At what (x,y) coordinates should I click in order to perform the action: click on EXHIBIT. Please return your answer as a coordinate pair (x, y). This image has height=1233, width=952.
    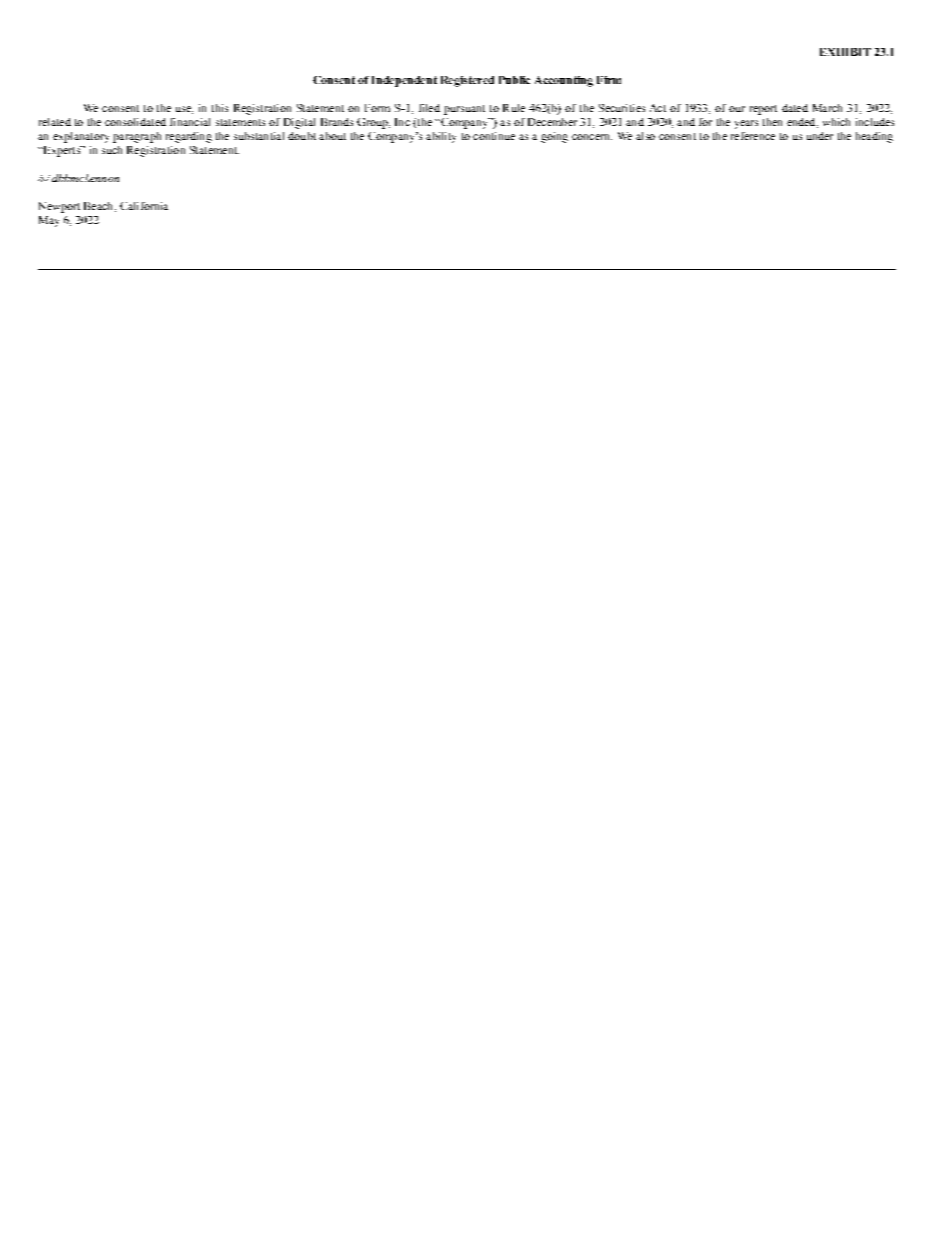
    Looking at the image, I should click on (845, 52).
